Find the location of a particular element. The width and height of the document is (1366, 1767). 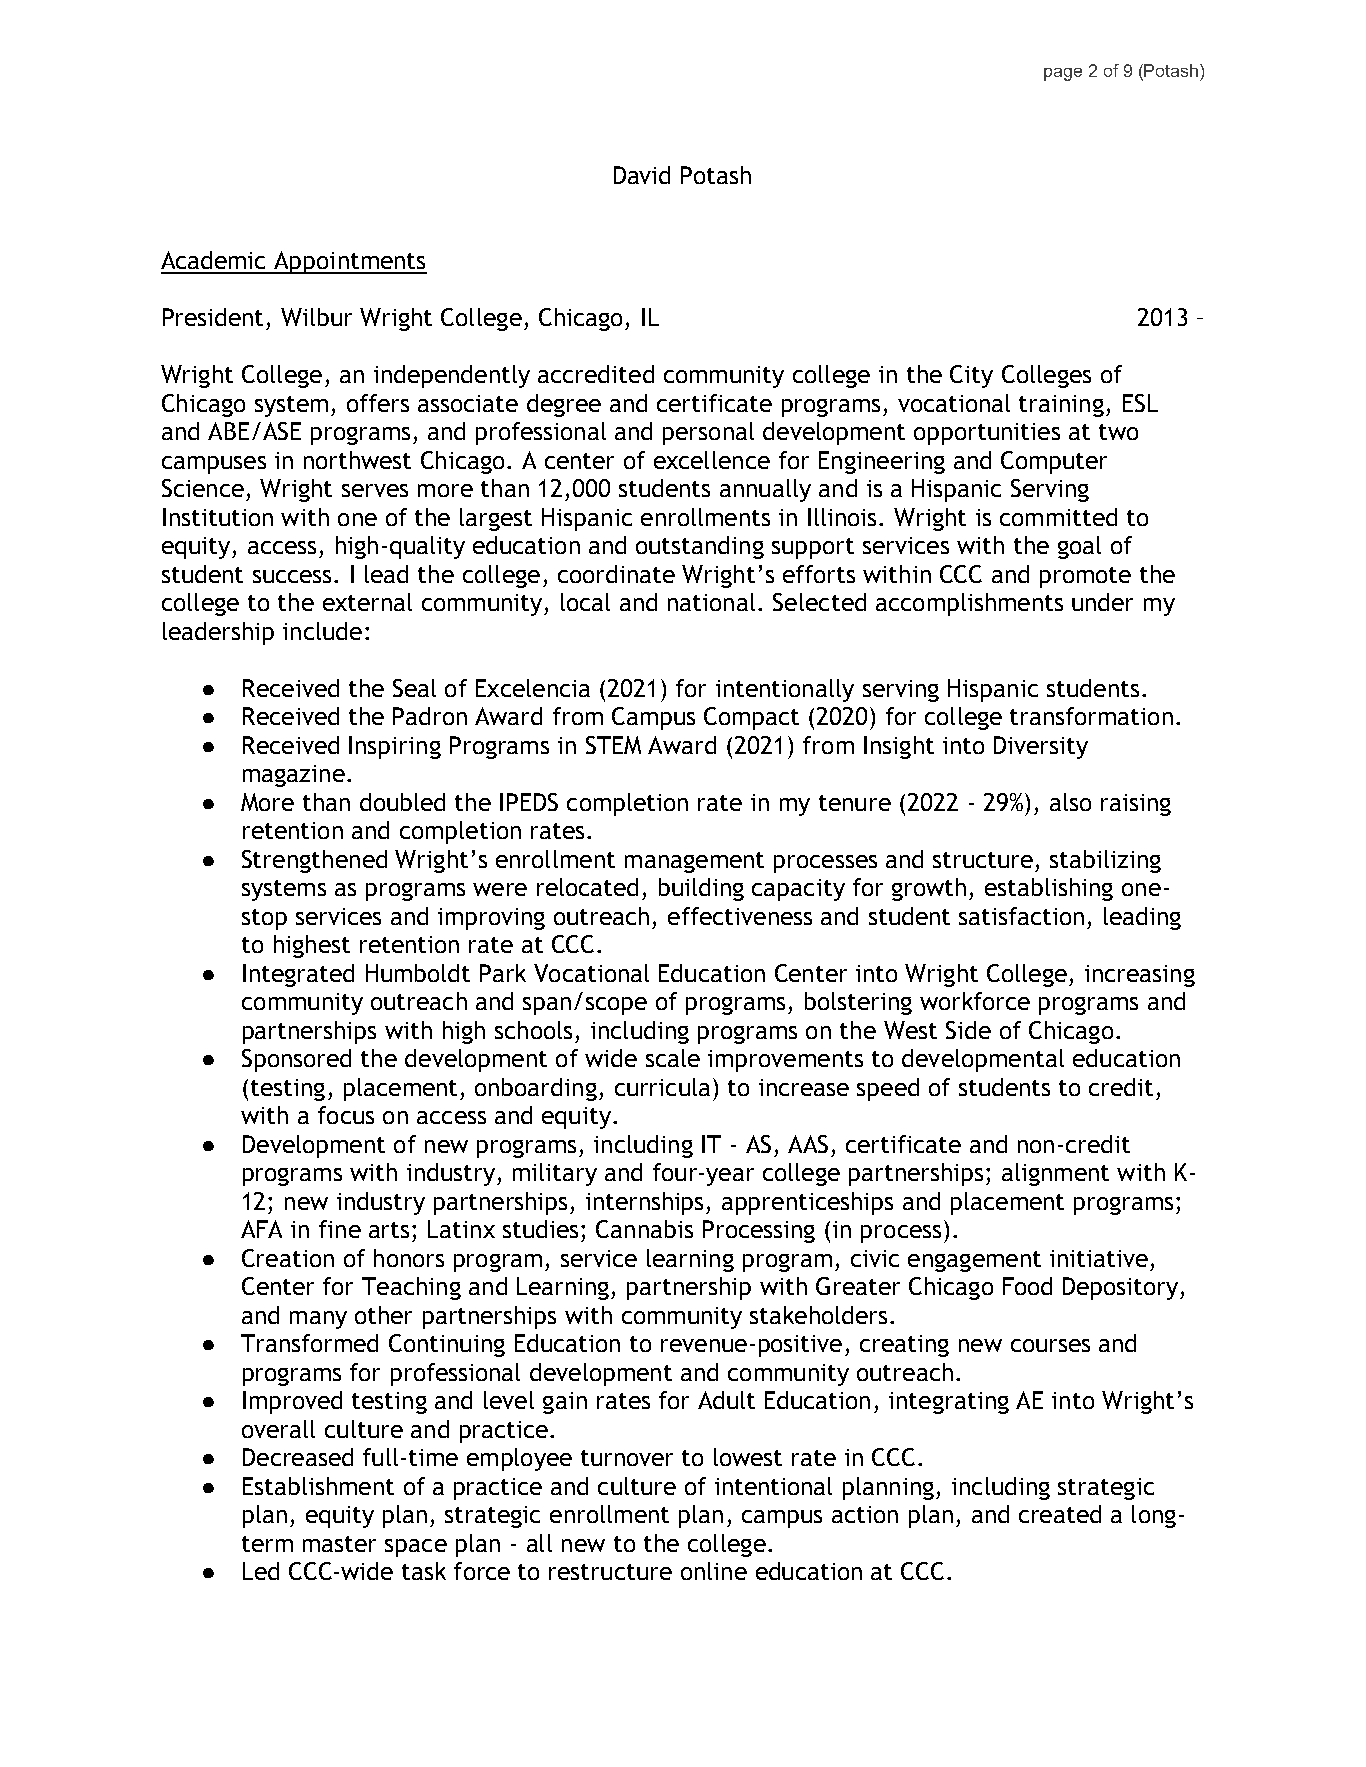

Appointments is located at coordinates (349, 262).
